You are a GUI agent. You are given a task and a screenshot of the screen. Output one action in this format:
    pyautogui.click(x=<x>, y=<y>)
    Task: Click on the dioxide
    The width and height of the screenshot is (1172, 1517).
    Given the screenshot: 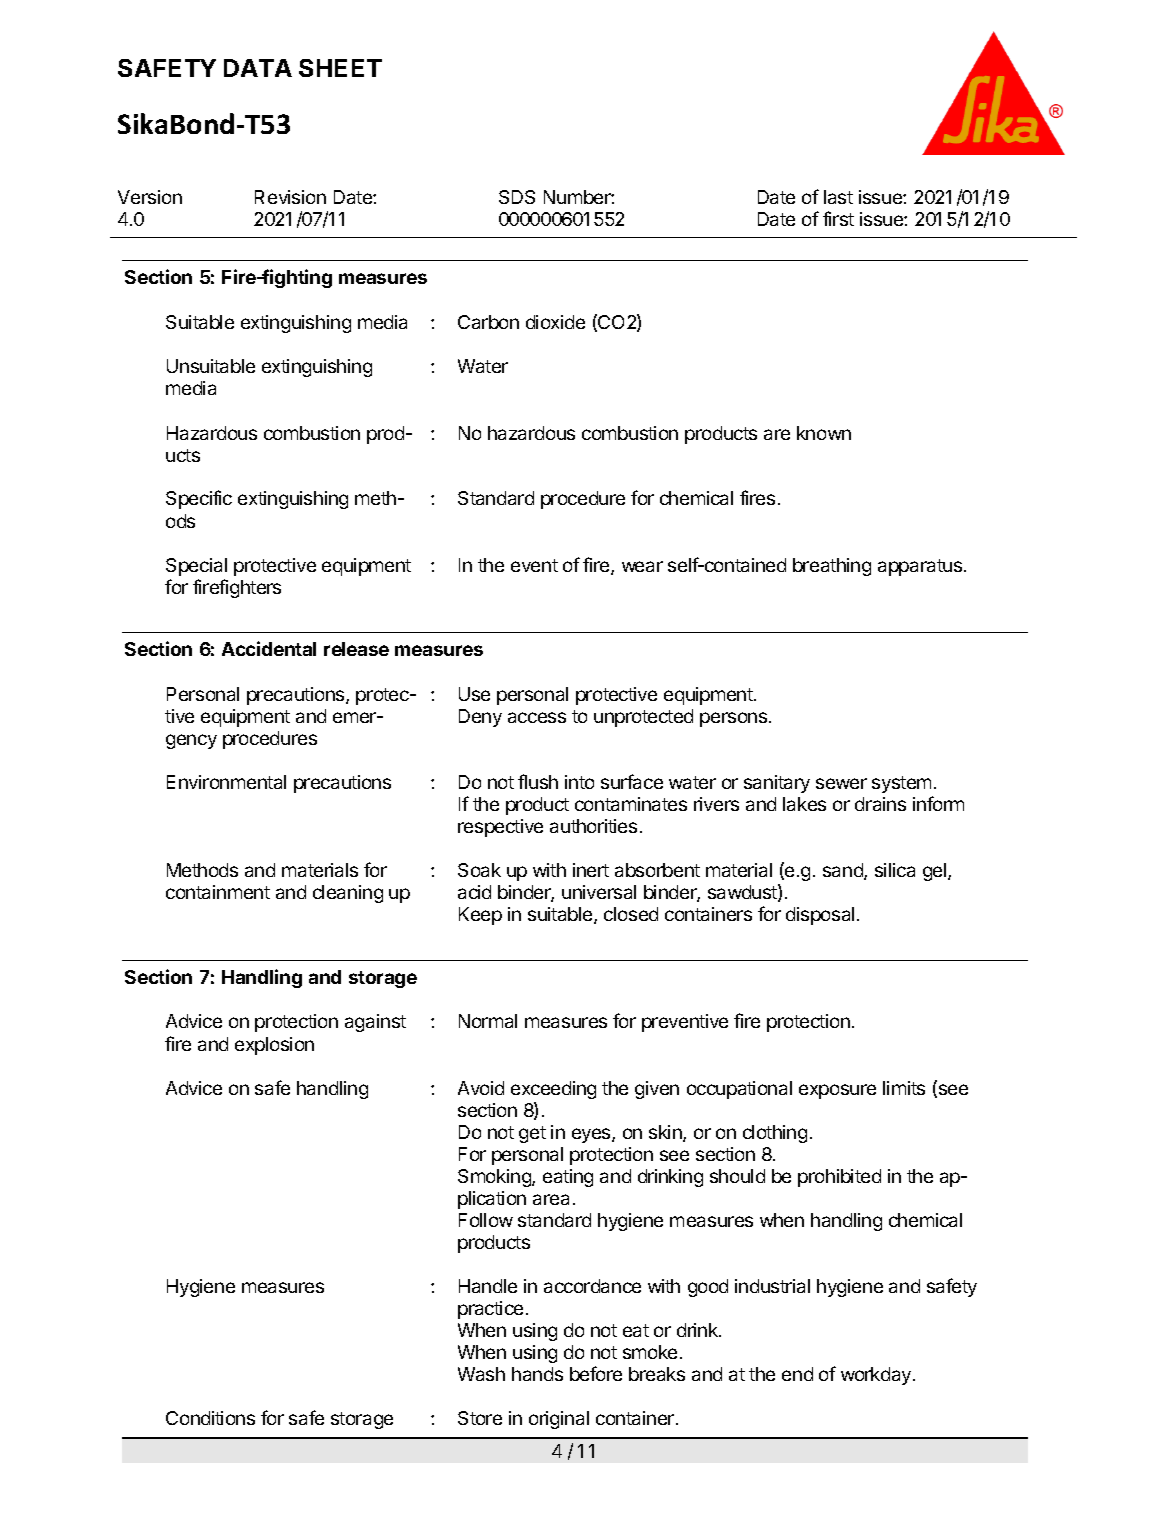 What is the action you would take?
    pyautogui.click(x=555, y=322)
